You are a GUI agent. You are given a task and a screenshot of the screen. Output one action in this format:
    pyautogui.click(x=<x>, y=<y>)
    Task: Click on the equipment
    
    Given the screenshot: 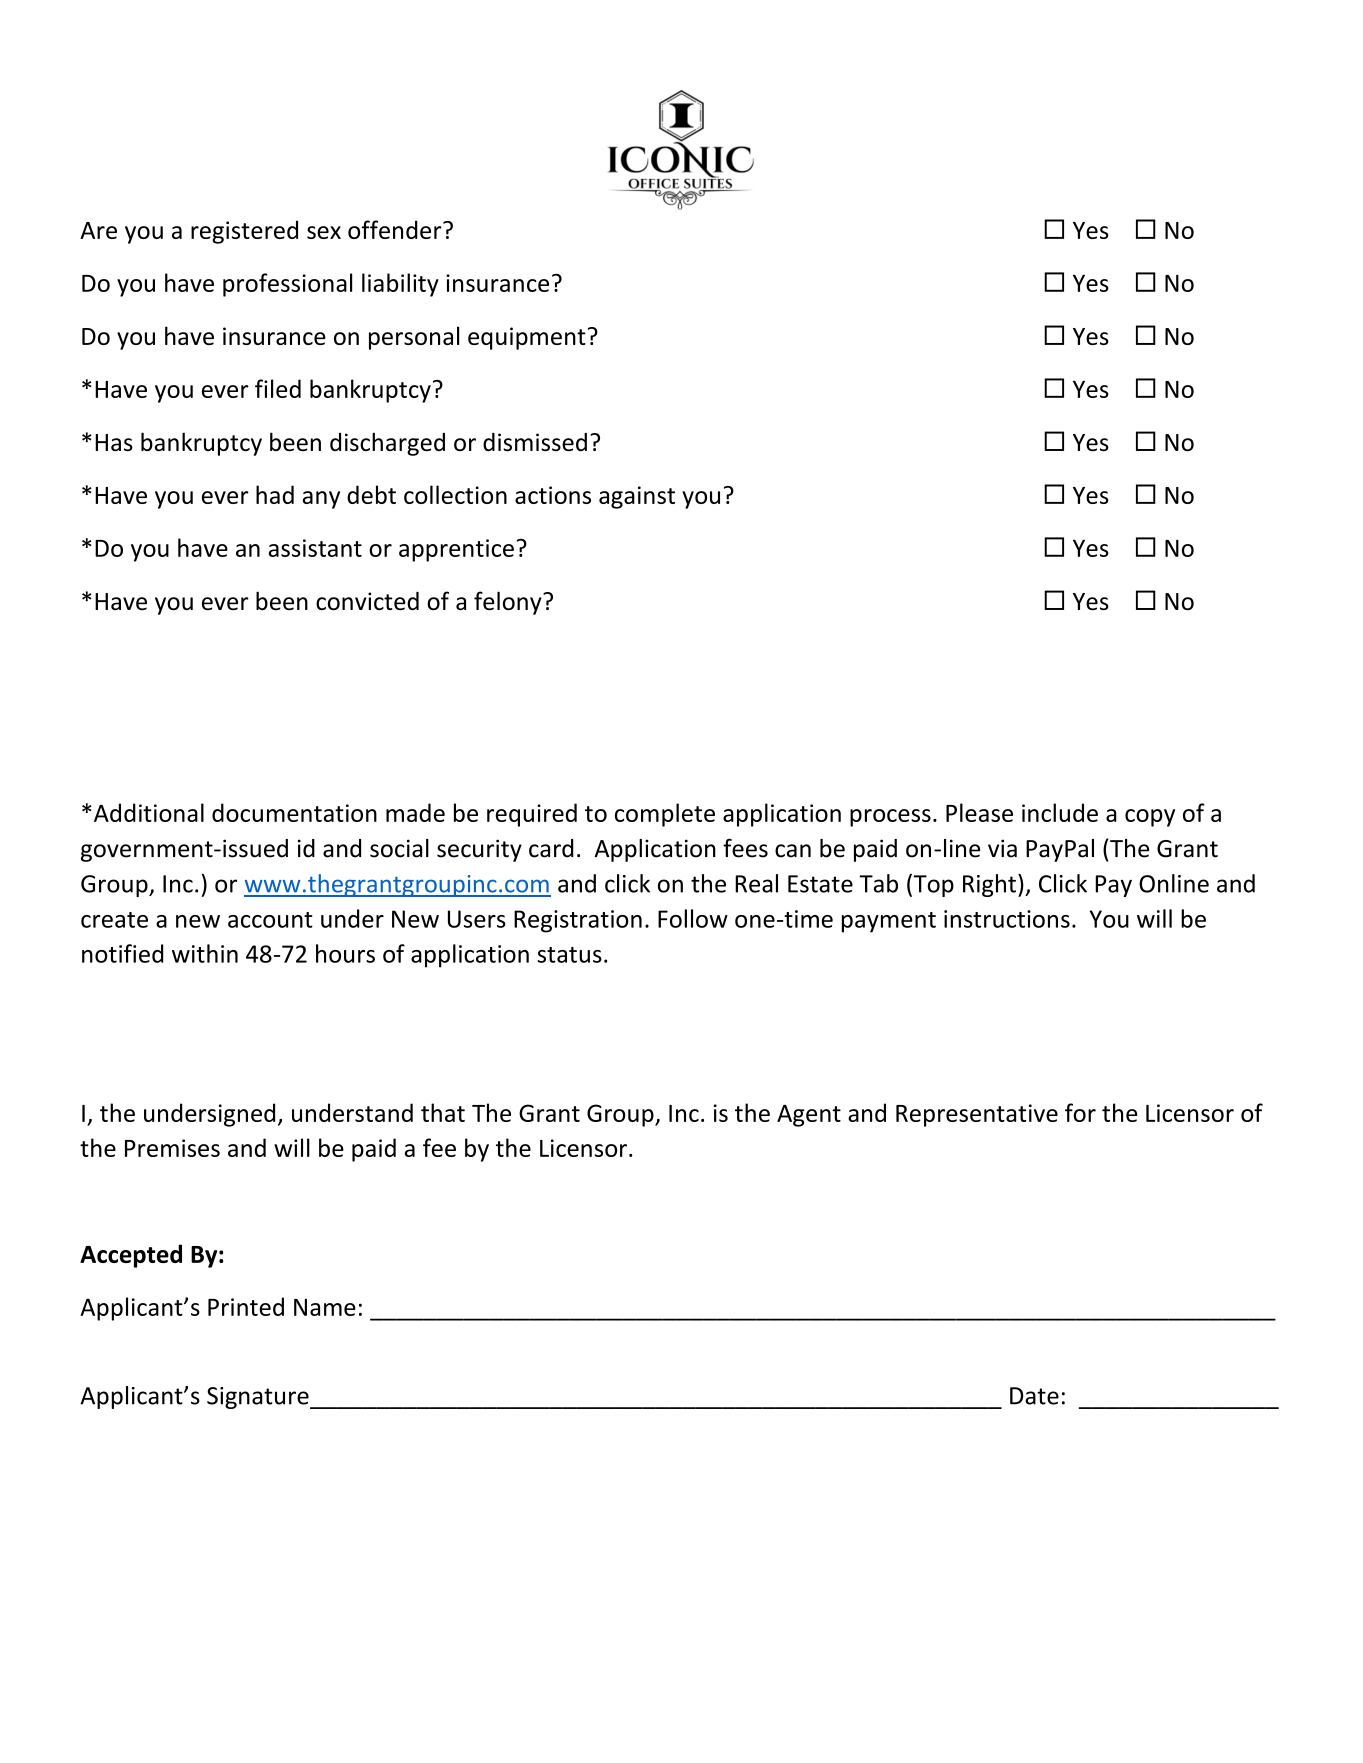 What is the action you would take?
    pyautogui.click(x=527, y=338)
